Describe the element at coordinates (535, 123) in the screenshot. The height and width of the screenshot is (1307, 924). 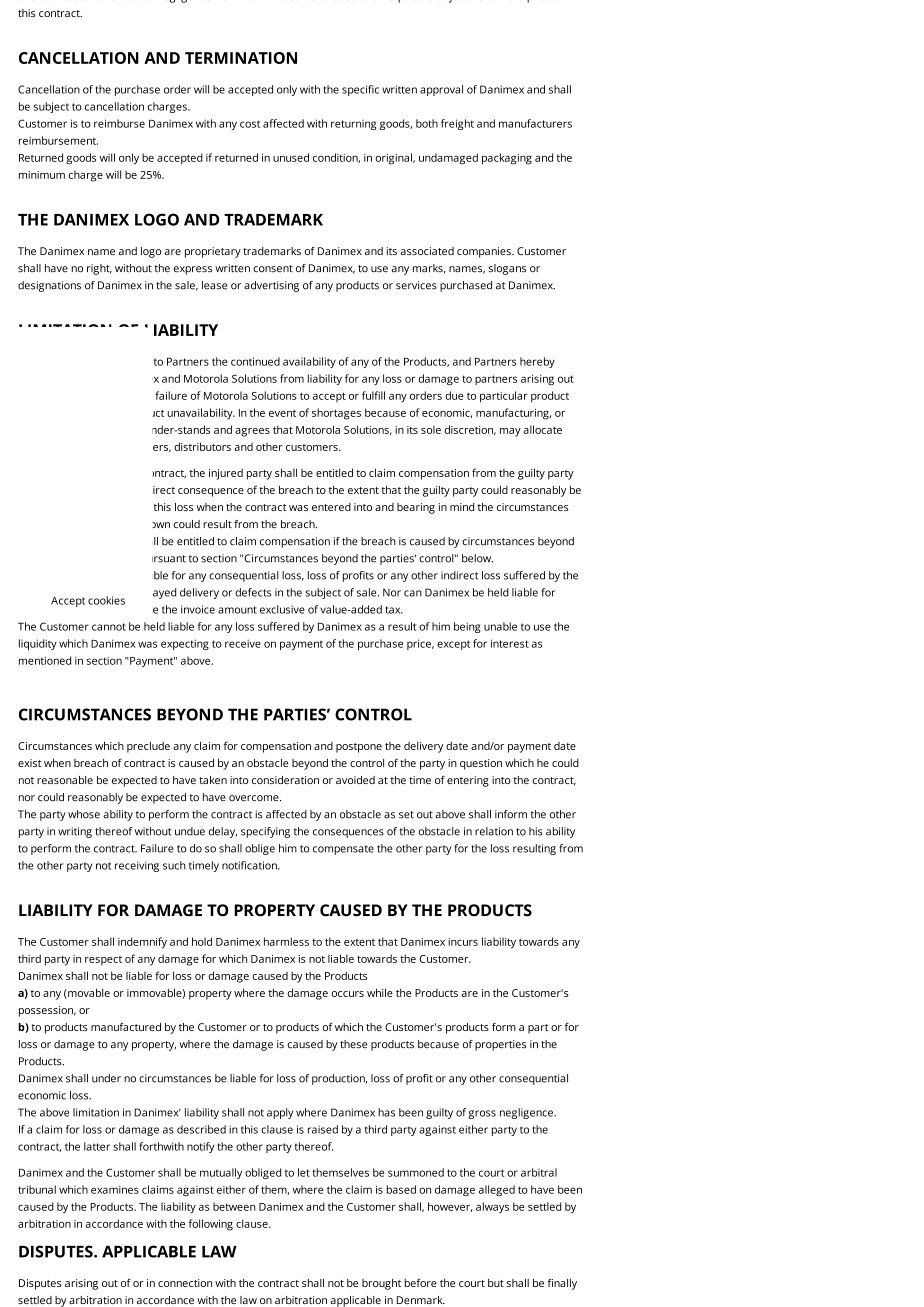
I see `manufacturers` at that location.
